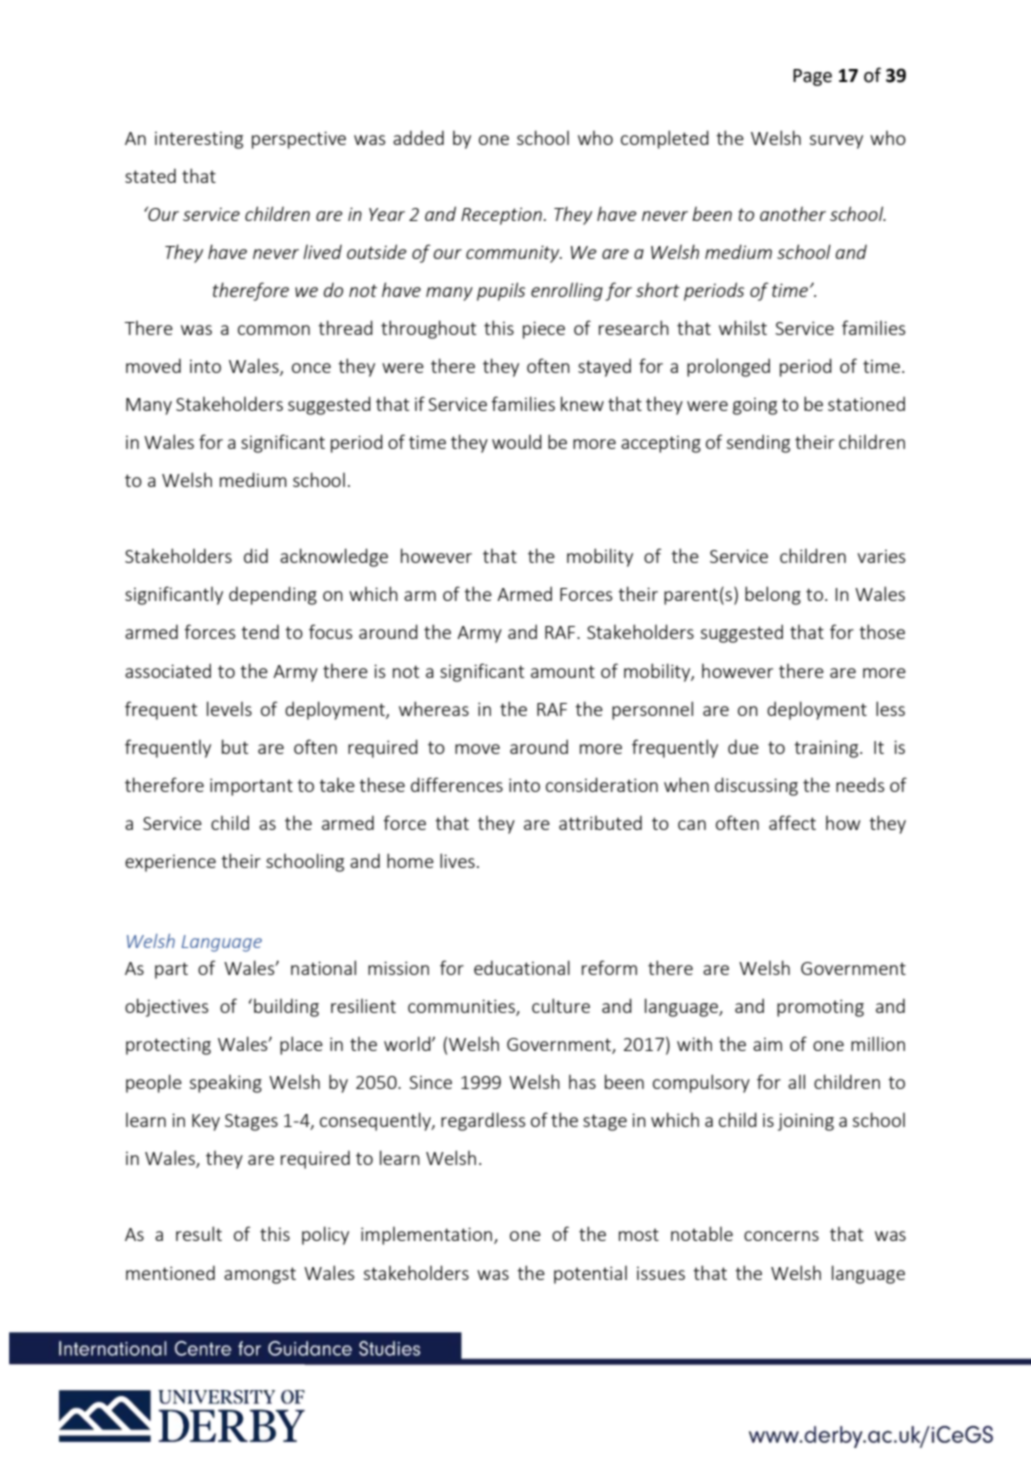 The height and width of the page is (1459, 1031). I want to click on levels, so click(229, 708).
